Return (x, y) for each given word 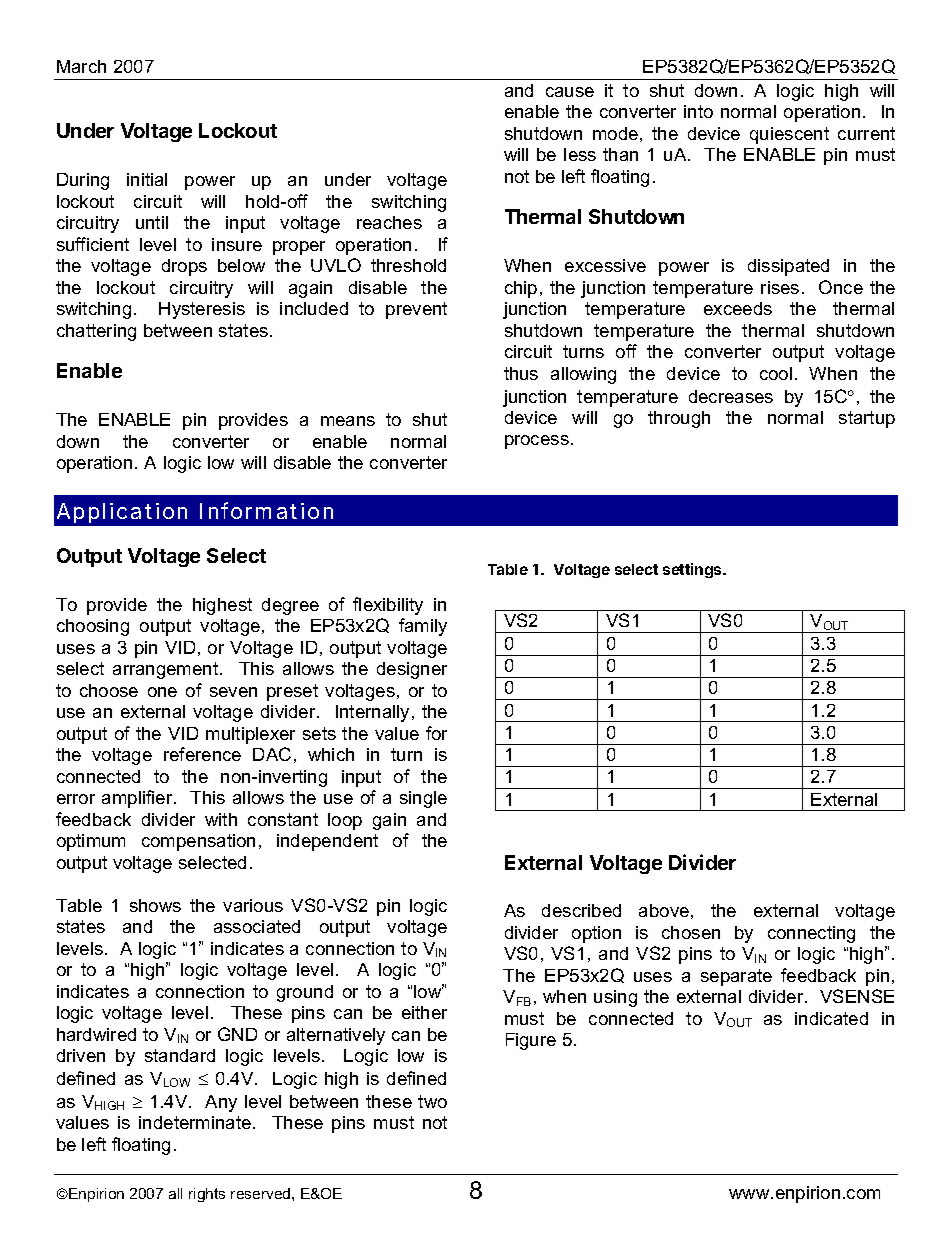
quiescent (789, 135)
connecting (811, 934)
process (537, 442)
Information (266, 510)
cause (570, 92)
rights (207, 1195)
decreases (731, 396)
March (81, 66)
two (432, 1101)
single (423, 799)
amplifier (138, 799)
